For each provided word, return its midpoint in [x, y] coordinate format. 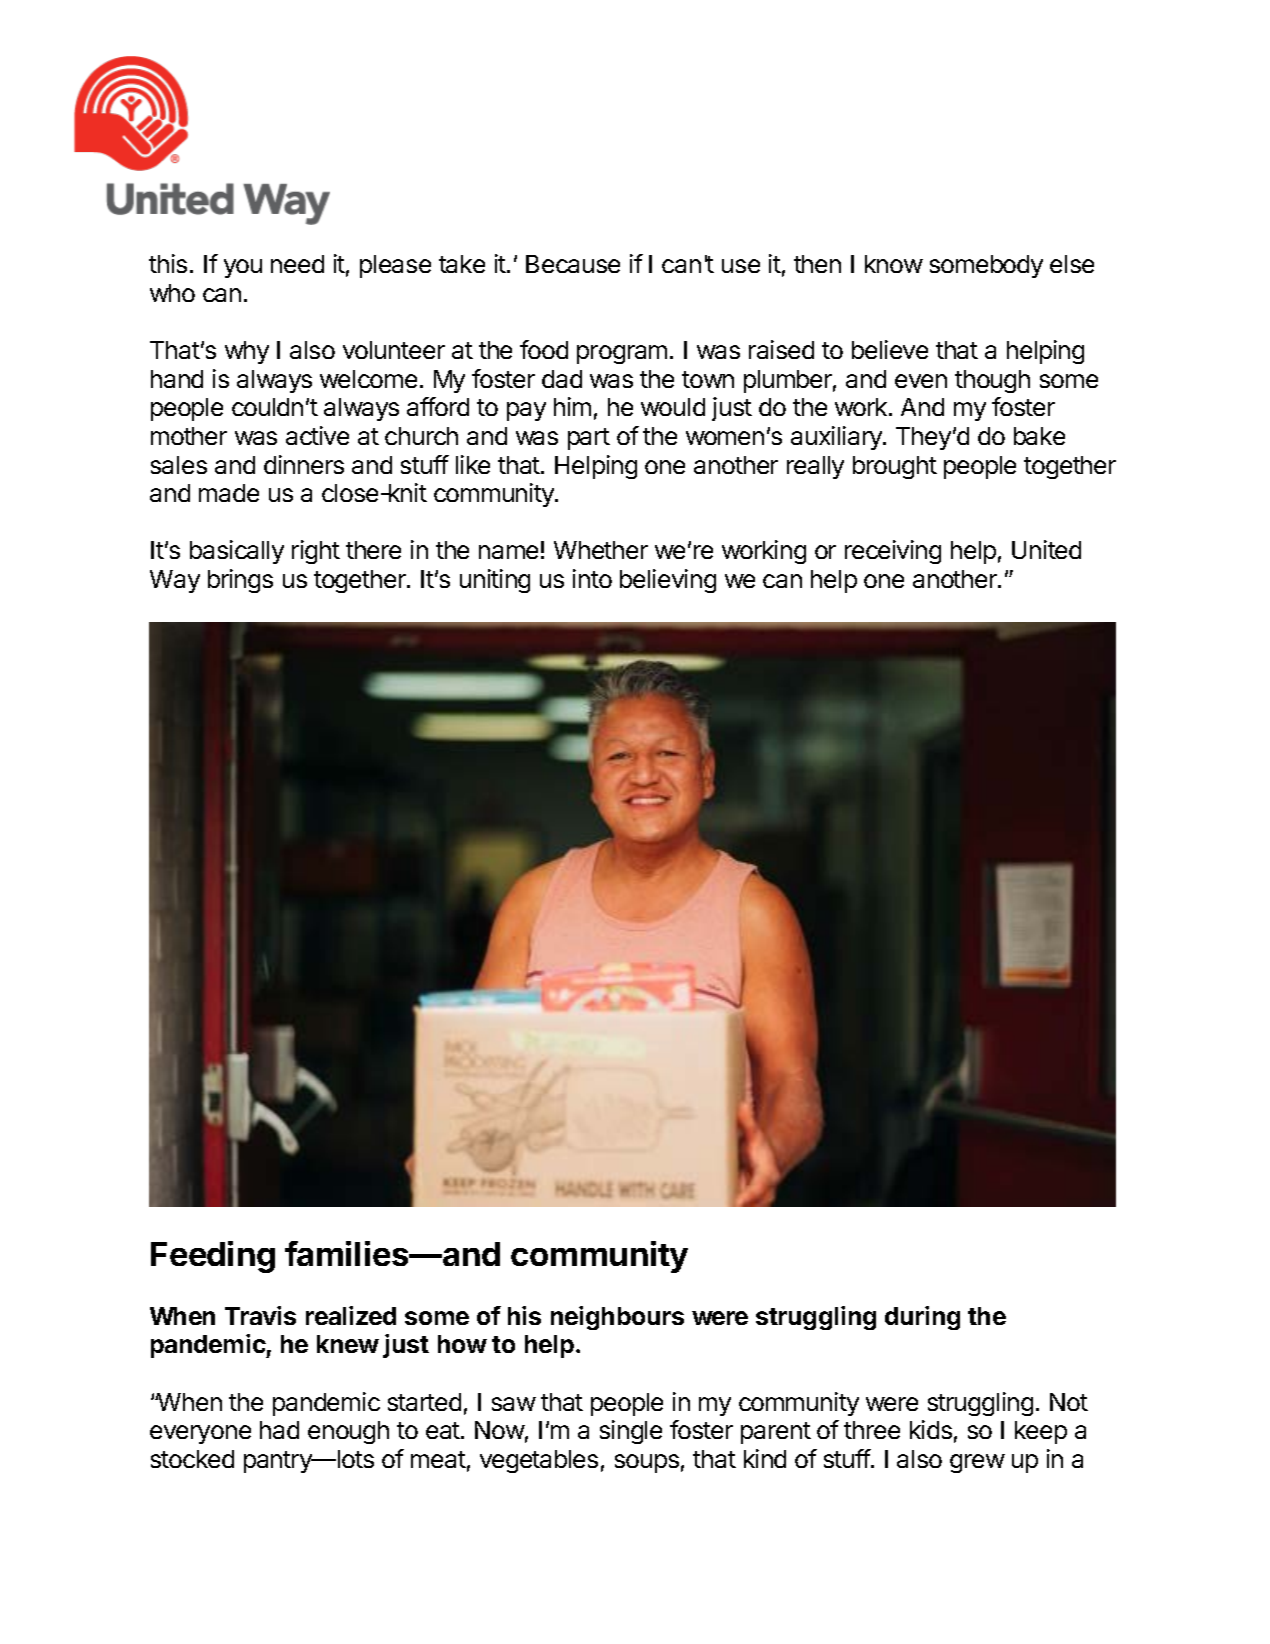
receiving [893, 552]
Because [573, 264]
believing [668, 581]
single [631, 1432]
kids [931, 1429]
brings [240, 581]
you [243, 268]
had [279, 1430]
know [894, 264]
